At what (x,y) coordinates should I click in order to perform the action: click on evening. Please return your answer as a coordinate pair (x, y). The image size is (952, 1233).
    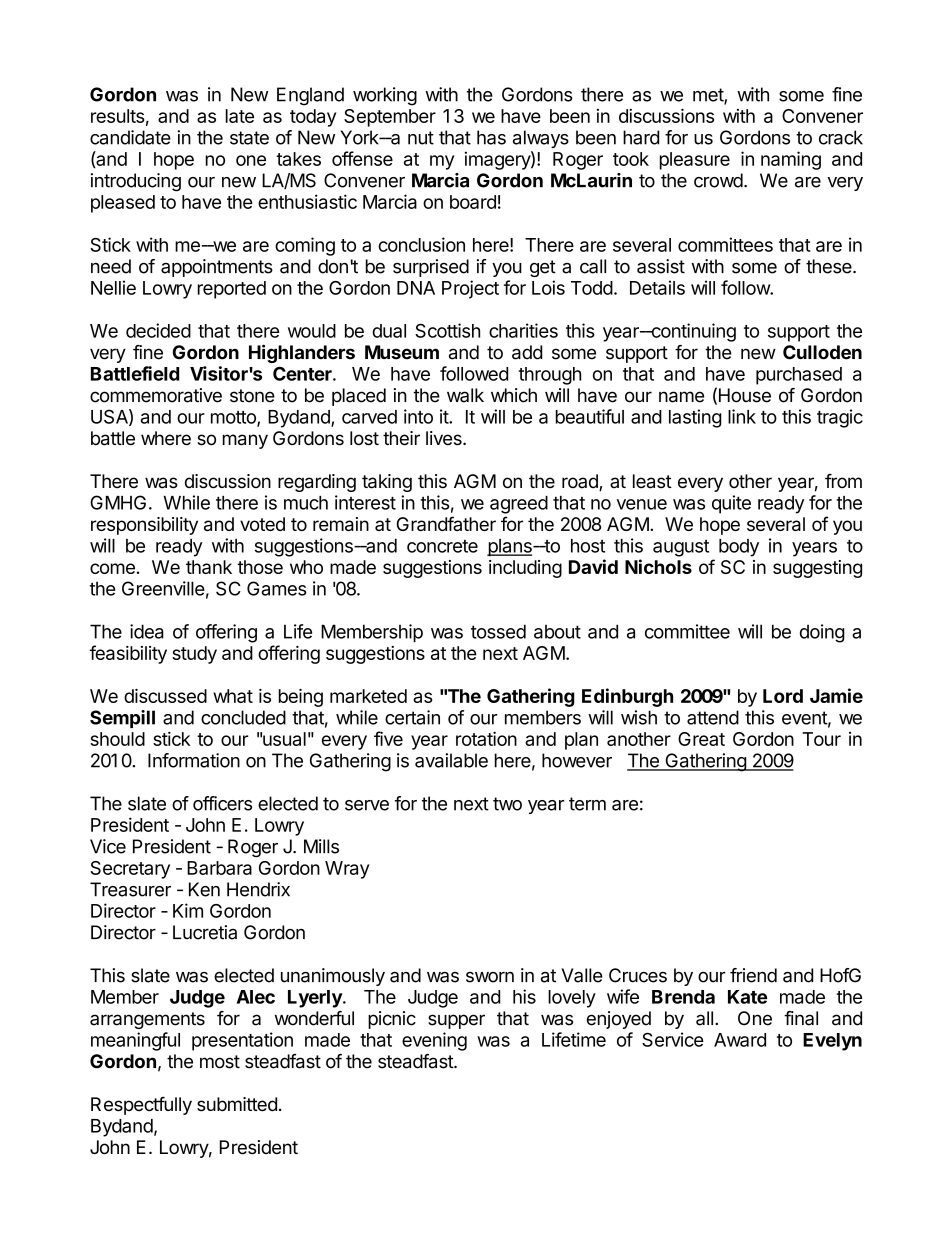
    Looking at the image, I should click on (434, 1041).
